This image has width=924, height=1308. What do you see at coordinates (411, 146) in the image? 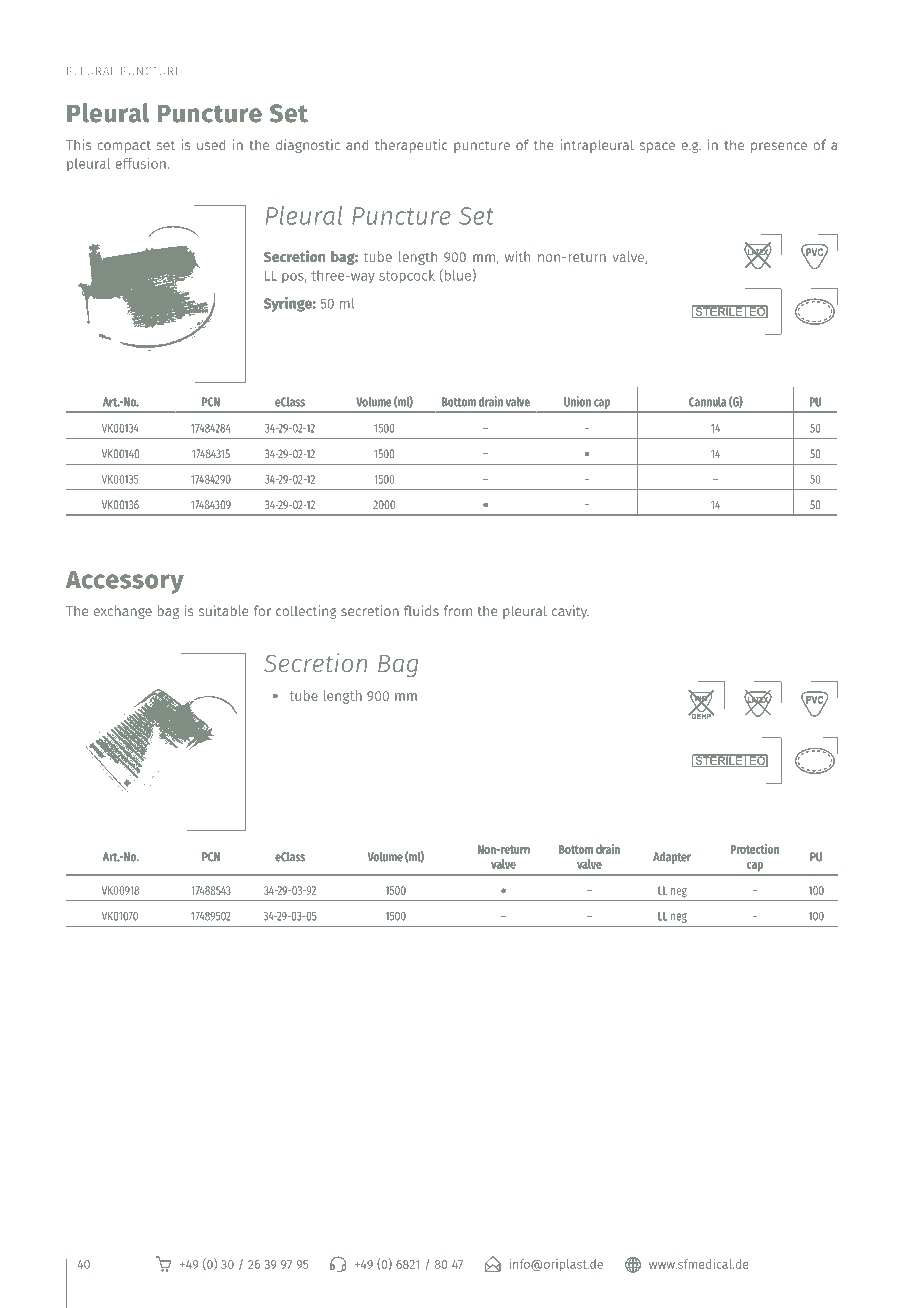
I see `therapeutic` at bounding box center [411, 146].
